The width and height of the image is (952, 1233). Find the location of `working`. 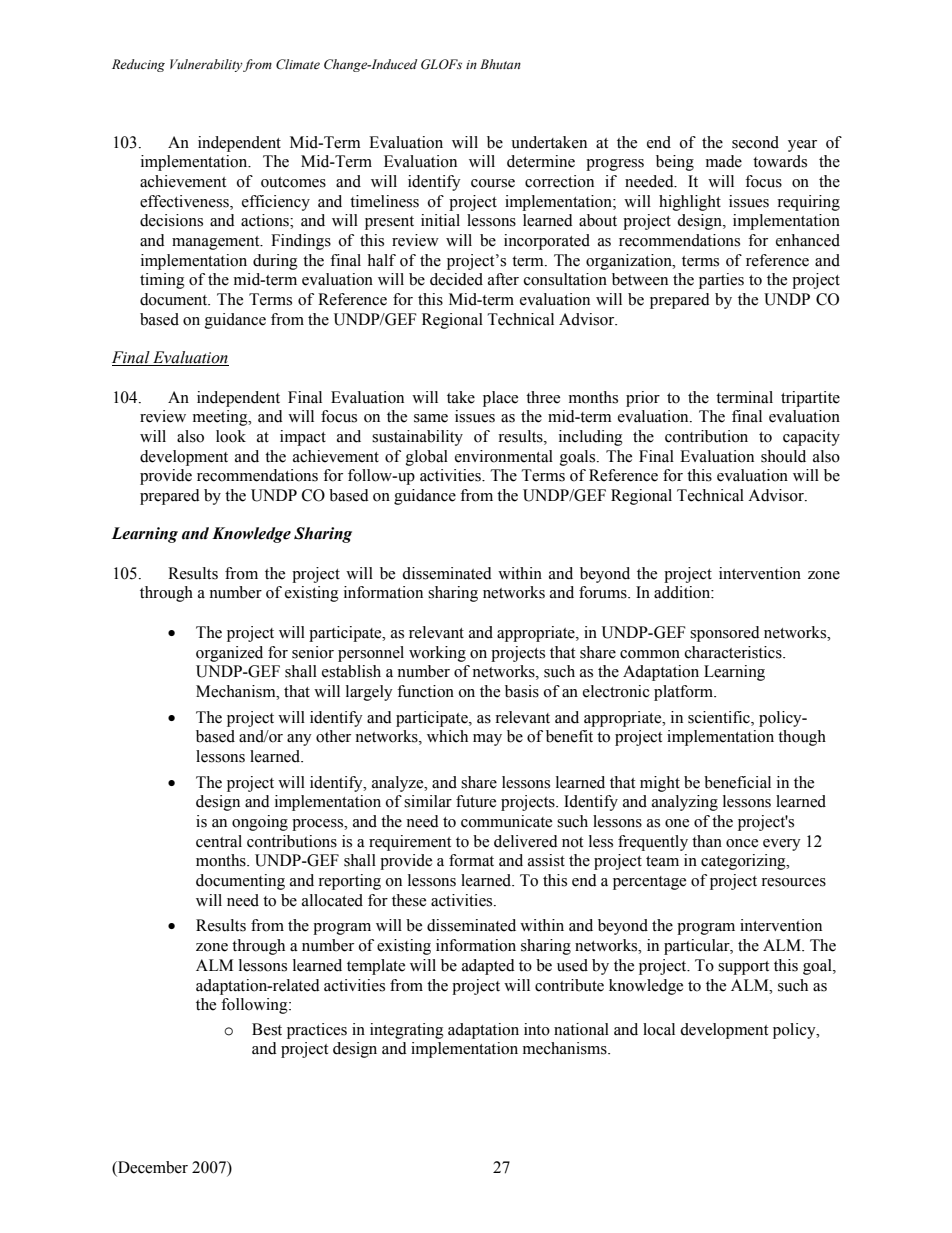

working is located at coordinates (437, 654).
